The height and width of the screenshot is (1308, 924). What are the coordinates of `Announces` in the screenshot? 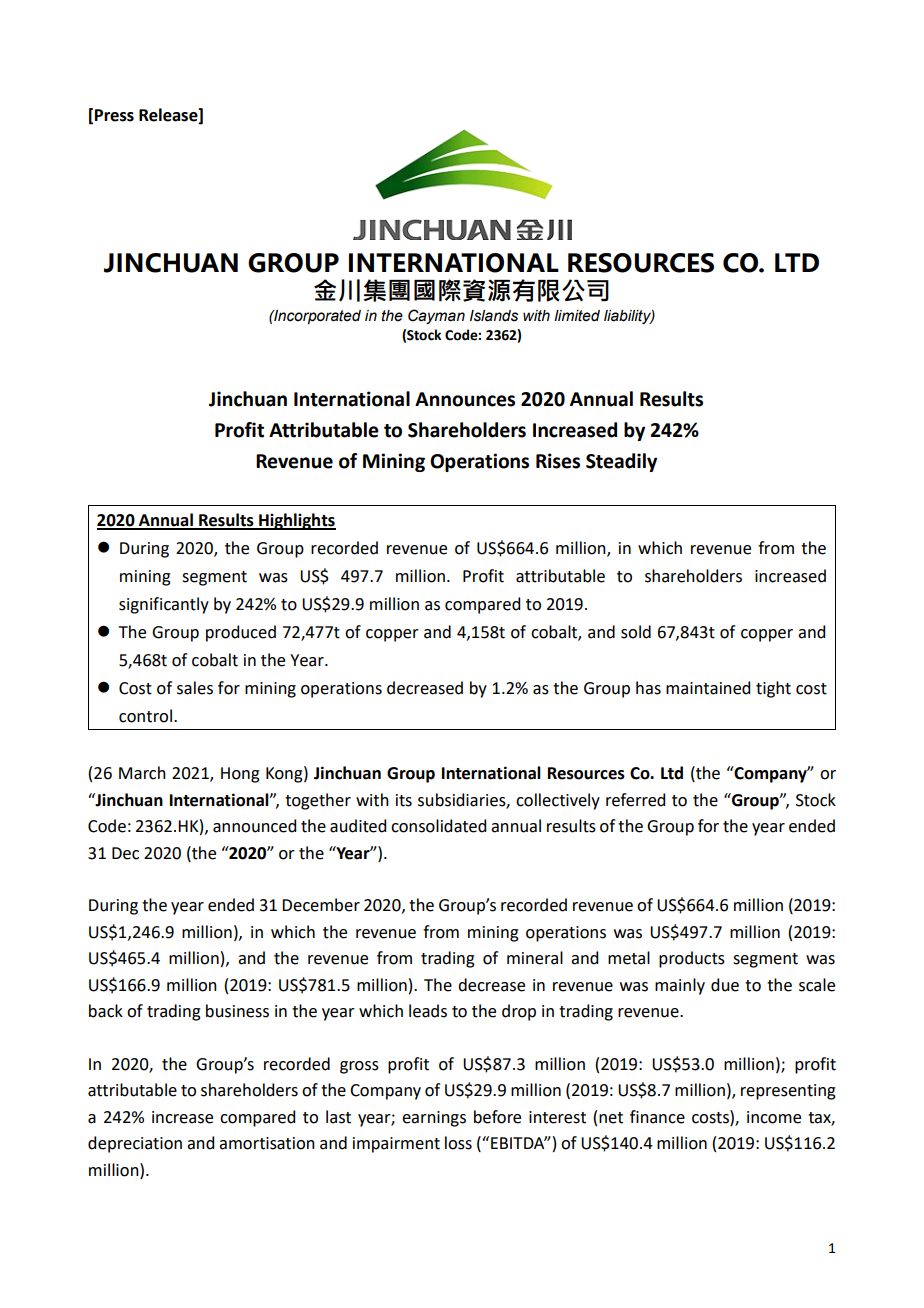 It's located at (465, 399).
